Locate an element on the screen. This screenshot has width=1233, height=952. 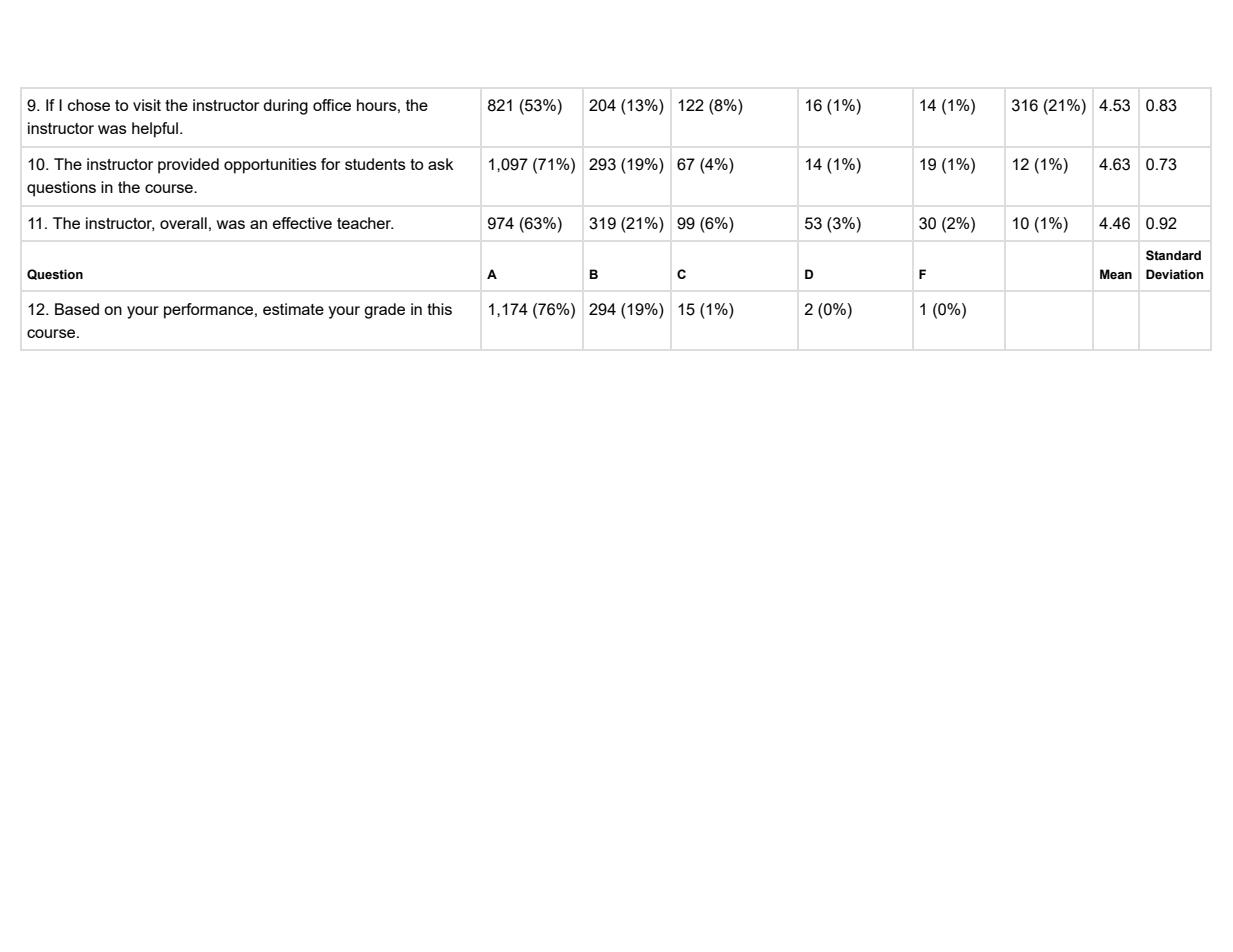
provided is located at coordinates (188, 166).
